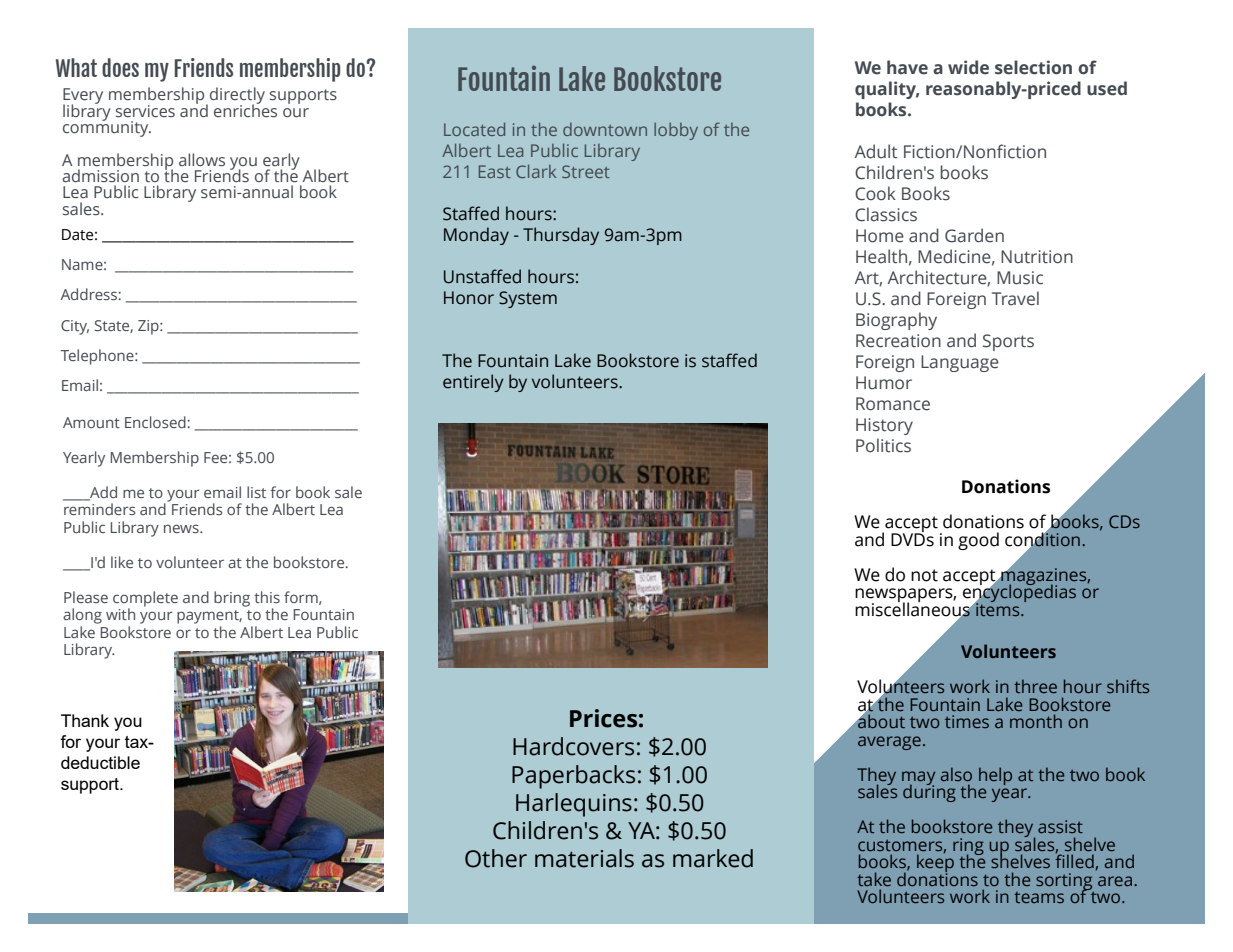 This screenshot has height=952, width=1233. Describe the element at coordinates (573, 746) in the screenshot. I see `Hardcovers` at that location.
